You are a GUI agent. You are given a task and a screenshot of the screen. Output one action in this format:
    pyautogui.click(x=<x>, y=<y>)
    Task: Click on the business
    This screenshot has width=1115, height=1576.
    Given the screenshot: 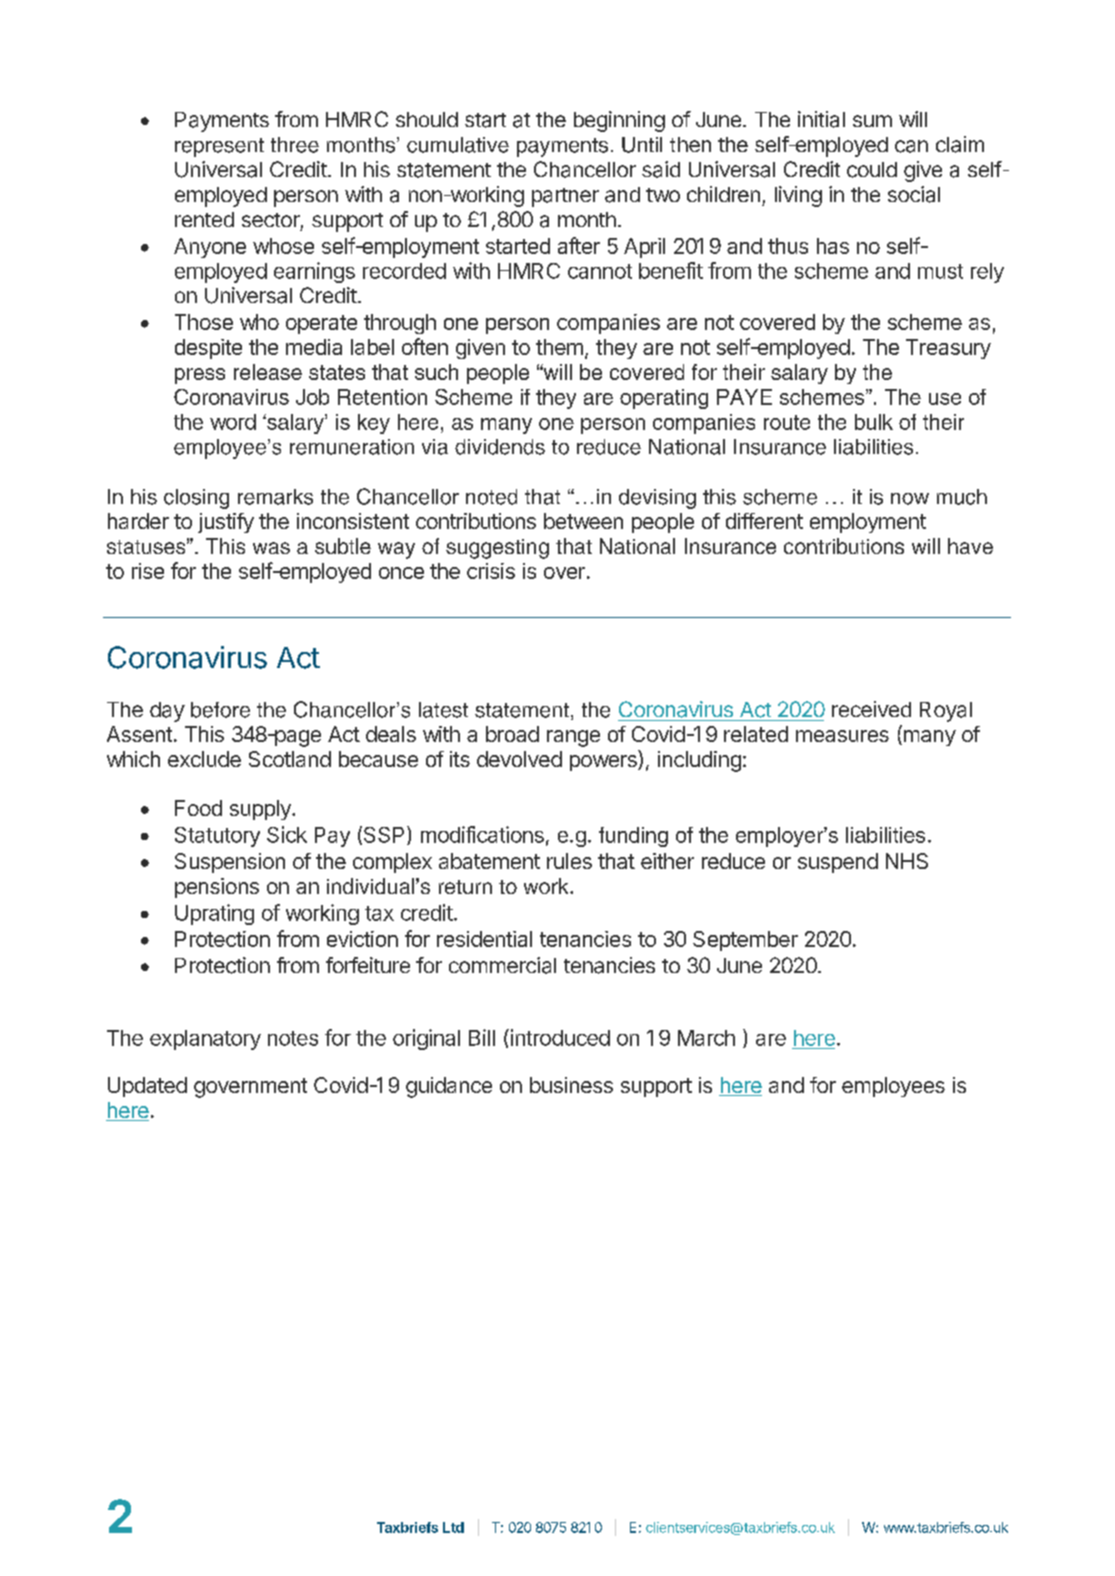 What is the action you would take?
    pyautogui.click(x=571, y=1085)
